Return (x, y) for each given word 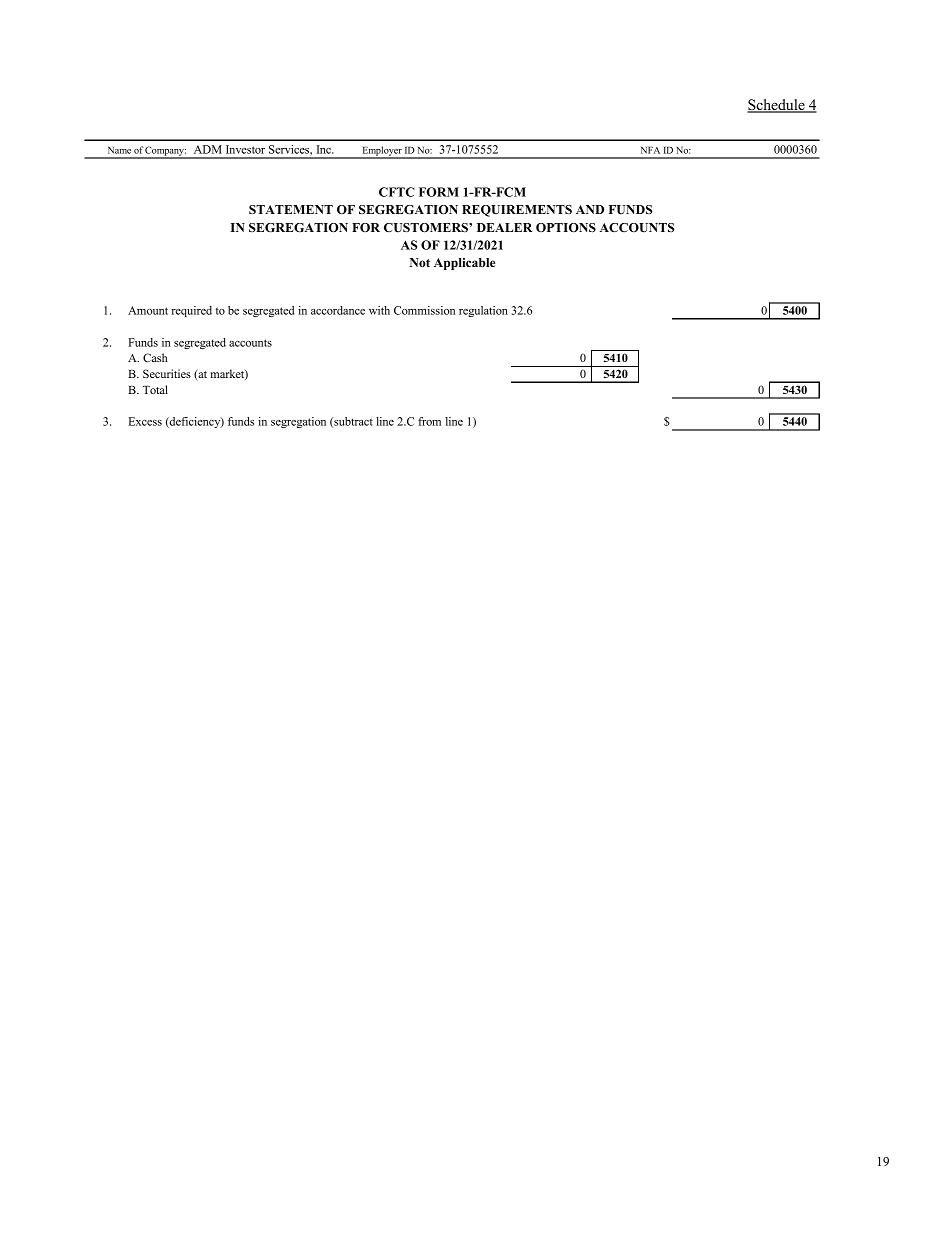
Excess (145, 421)
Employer (382, 152)
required (191, 311)
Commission (424, 310)
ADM (208, 149)
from (429, 421)
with (379, 310)
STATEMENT (291, 209)
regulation (483, 311)
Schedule (777, 106)
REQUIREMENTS (517, 211)
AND (590, 209)
